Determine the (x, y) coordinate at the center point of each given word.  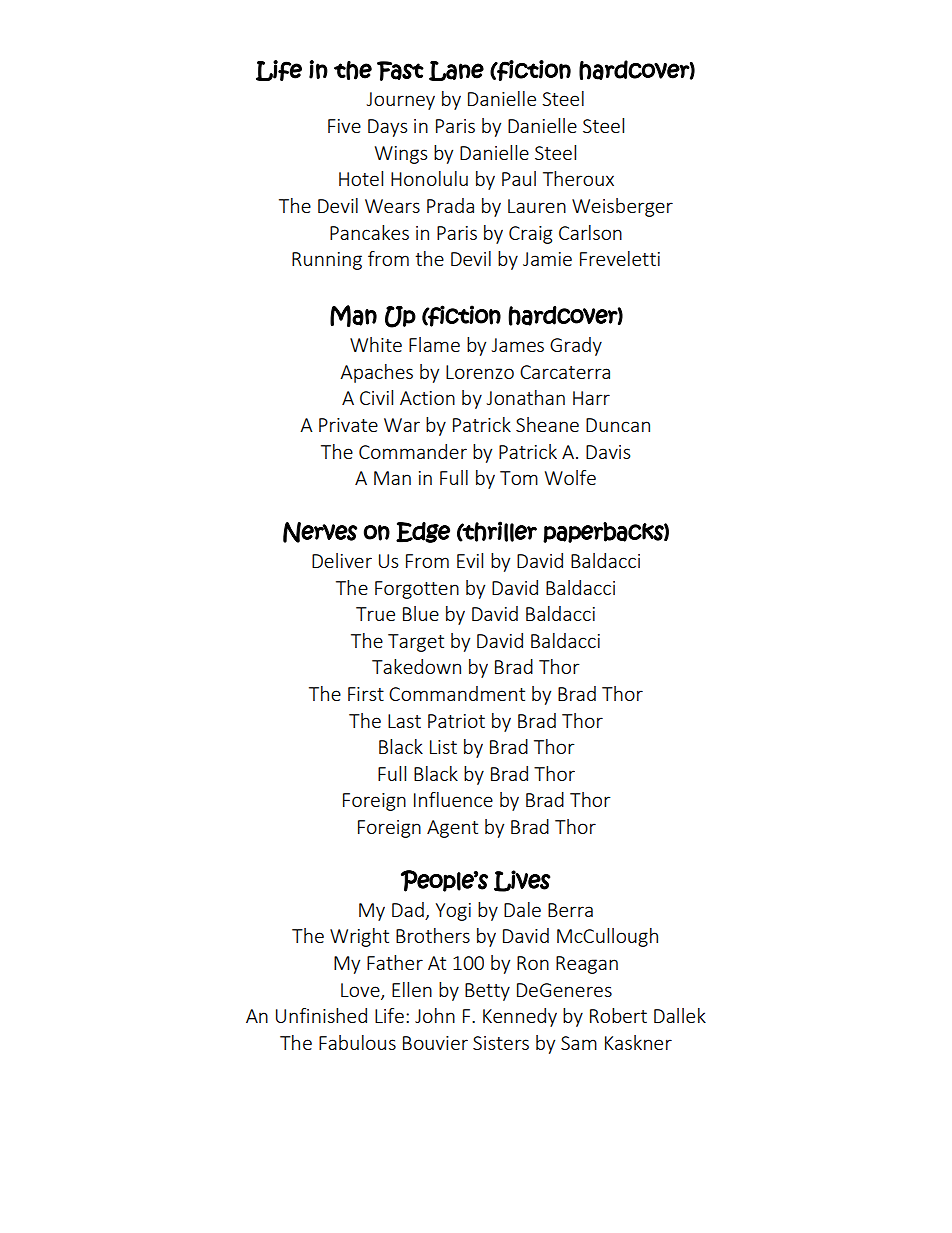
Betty (487, 992)
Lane (456, 71)
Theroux (578, 178)
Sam (579, 1043)
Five (344, 126)
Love (361, 991)
